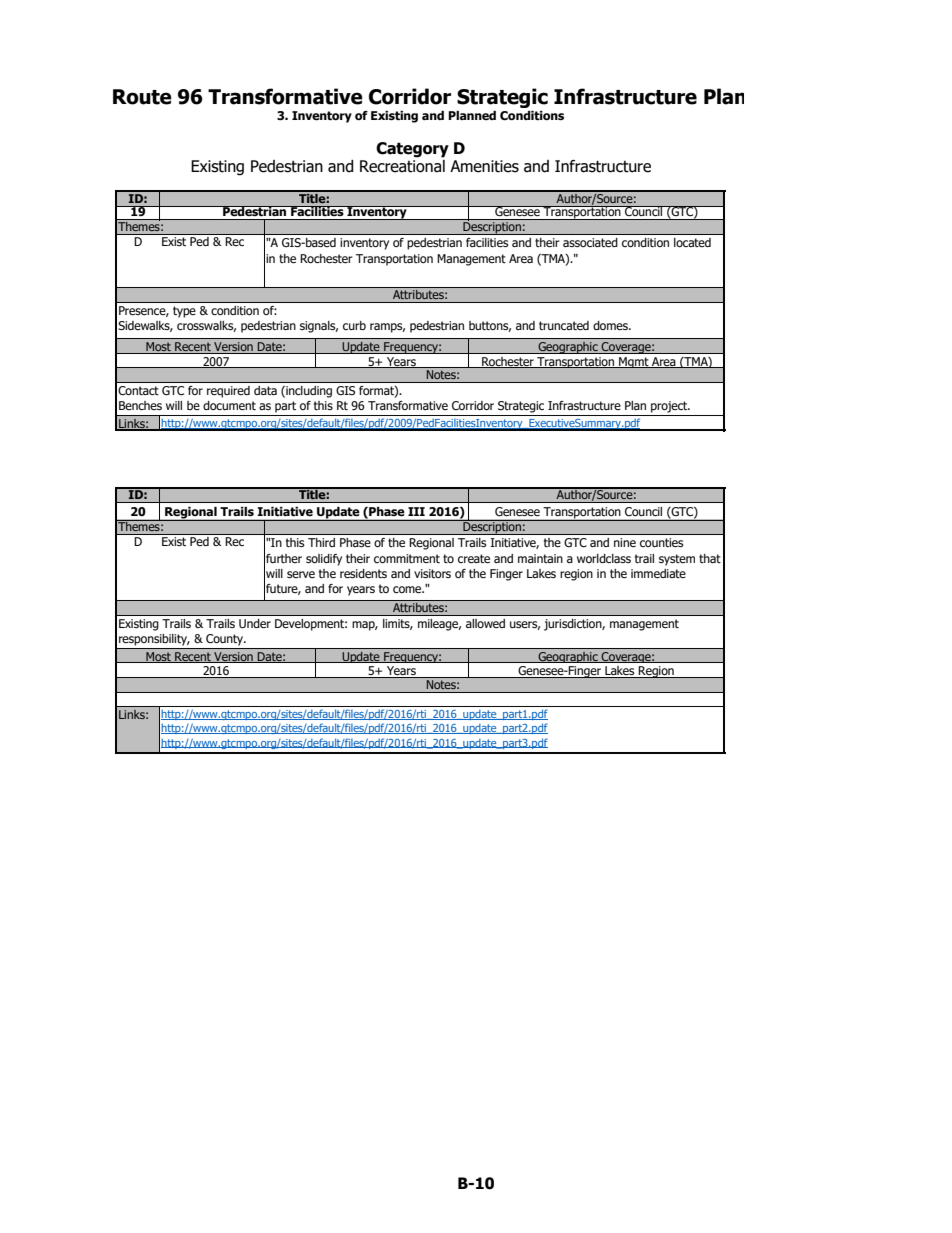 The height and width of the screenshot is (1233, 952). I want to click on Amenities, so click(484, 166).
